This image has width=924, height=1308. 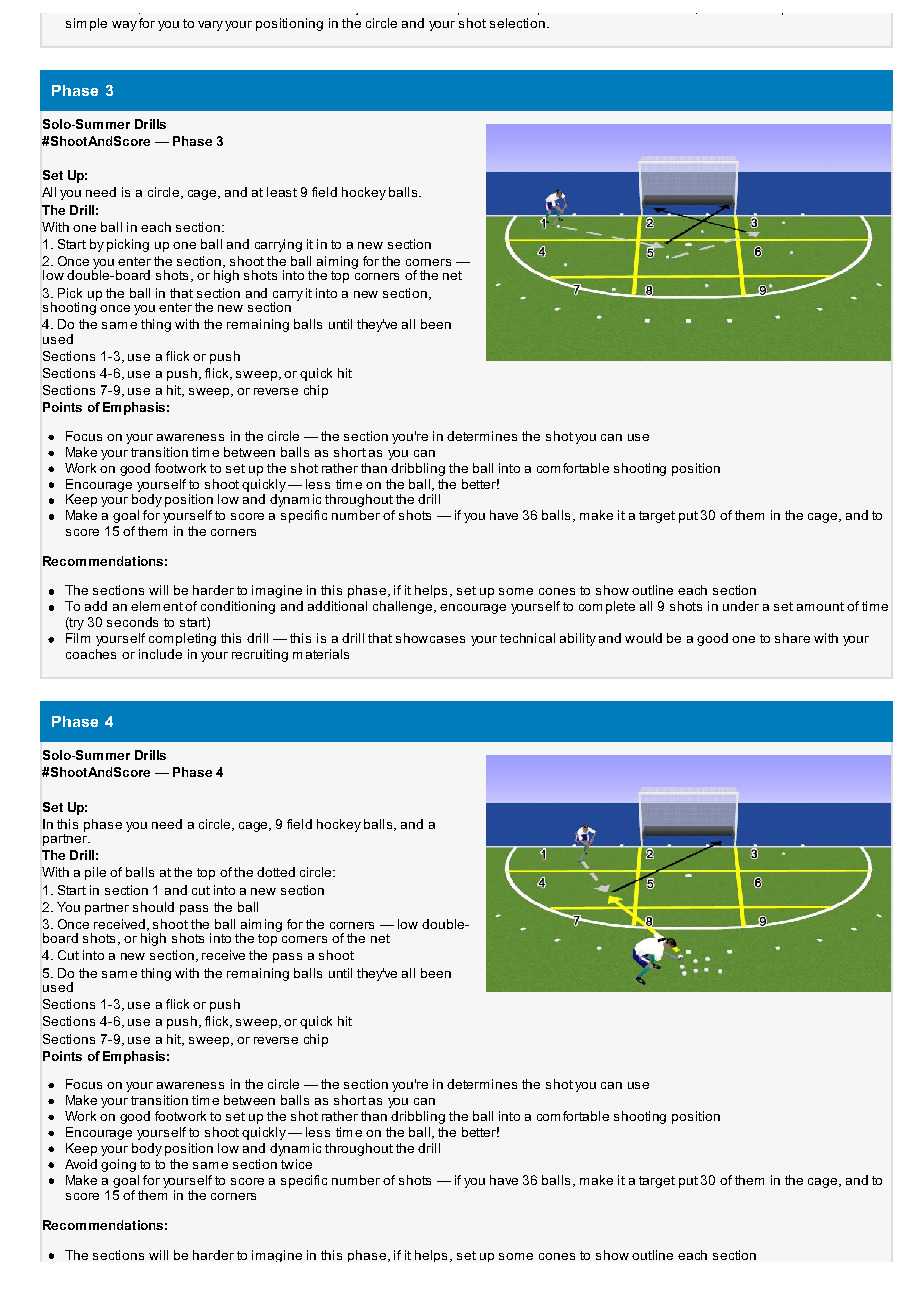 I want to click on materials, so click(x=321, y=654).
